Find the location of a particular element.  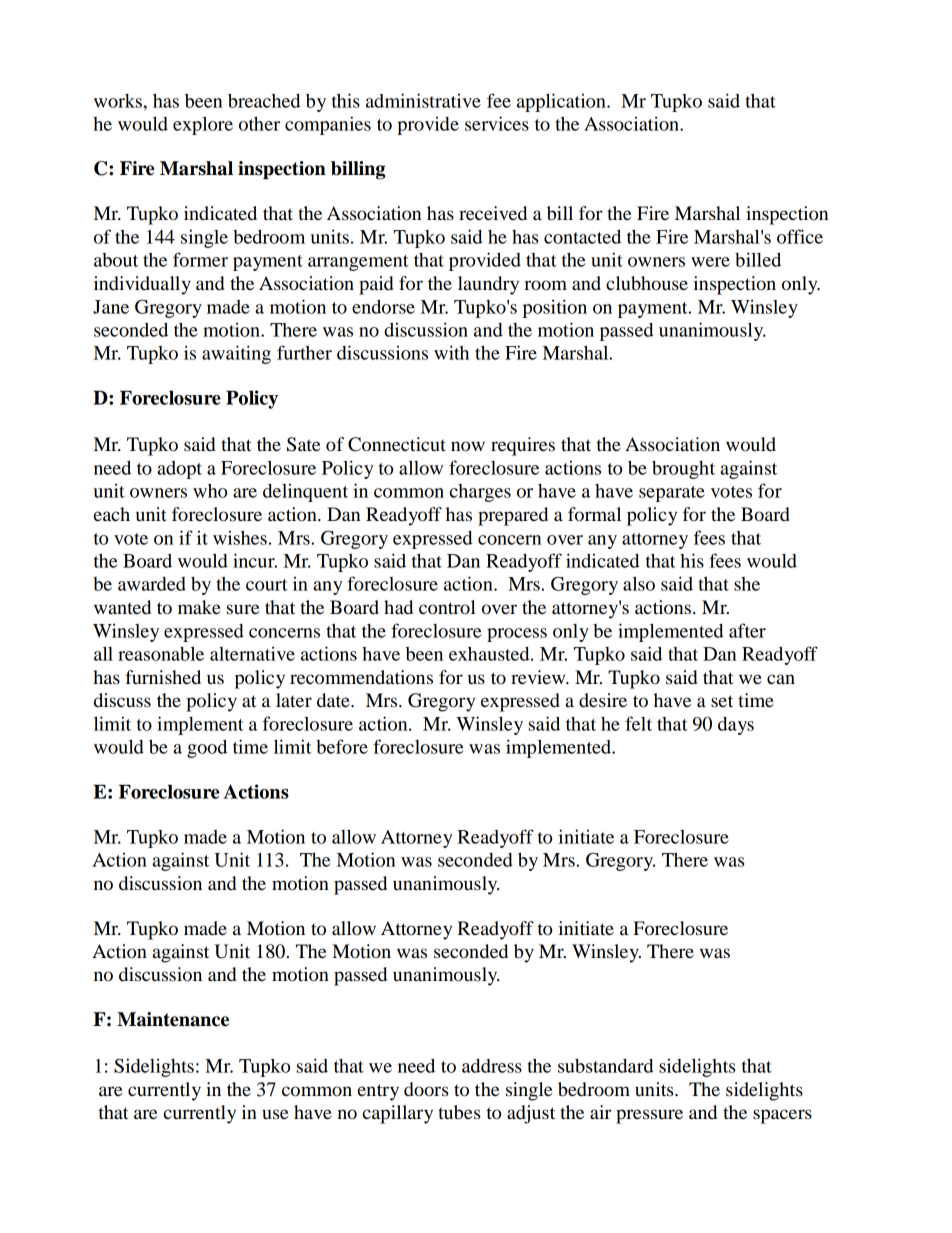

spacers is located at coordinates (782, 1116).
